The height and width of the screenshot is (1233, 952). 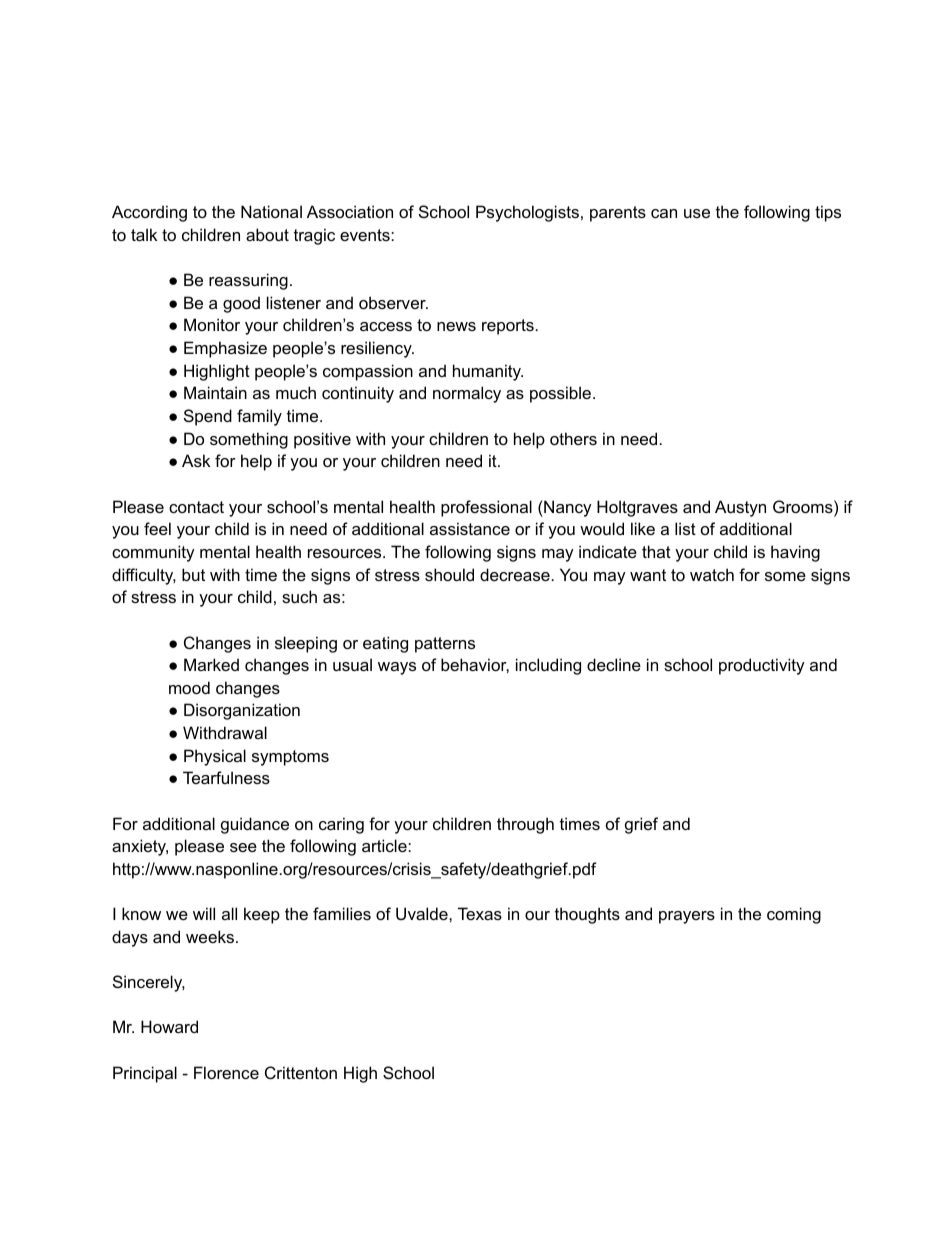 What do you see at coordinates (267, 234) in the screenshot?
I see `about` at bounding box center [267, 234].
